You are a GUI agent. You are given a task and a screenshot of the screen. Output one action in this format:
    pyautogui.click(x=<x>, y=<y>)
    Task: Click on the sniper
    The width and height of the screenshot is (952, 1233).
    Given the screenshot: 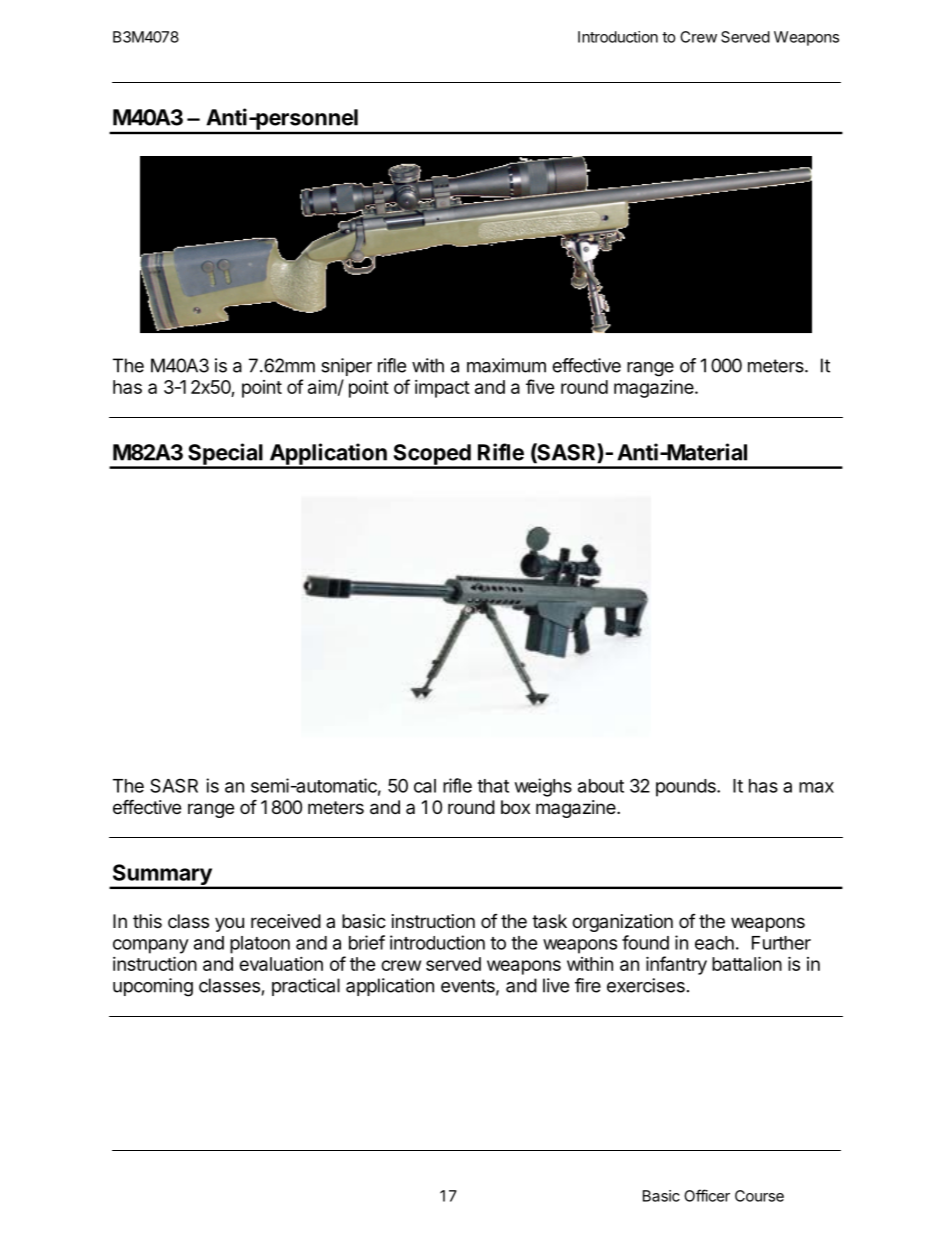 What is the action you would take?
    pyautogui.click(x=346, y=367)
